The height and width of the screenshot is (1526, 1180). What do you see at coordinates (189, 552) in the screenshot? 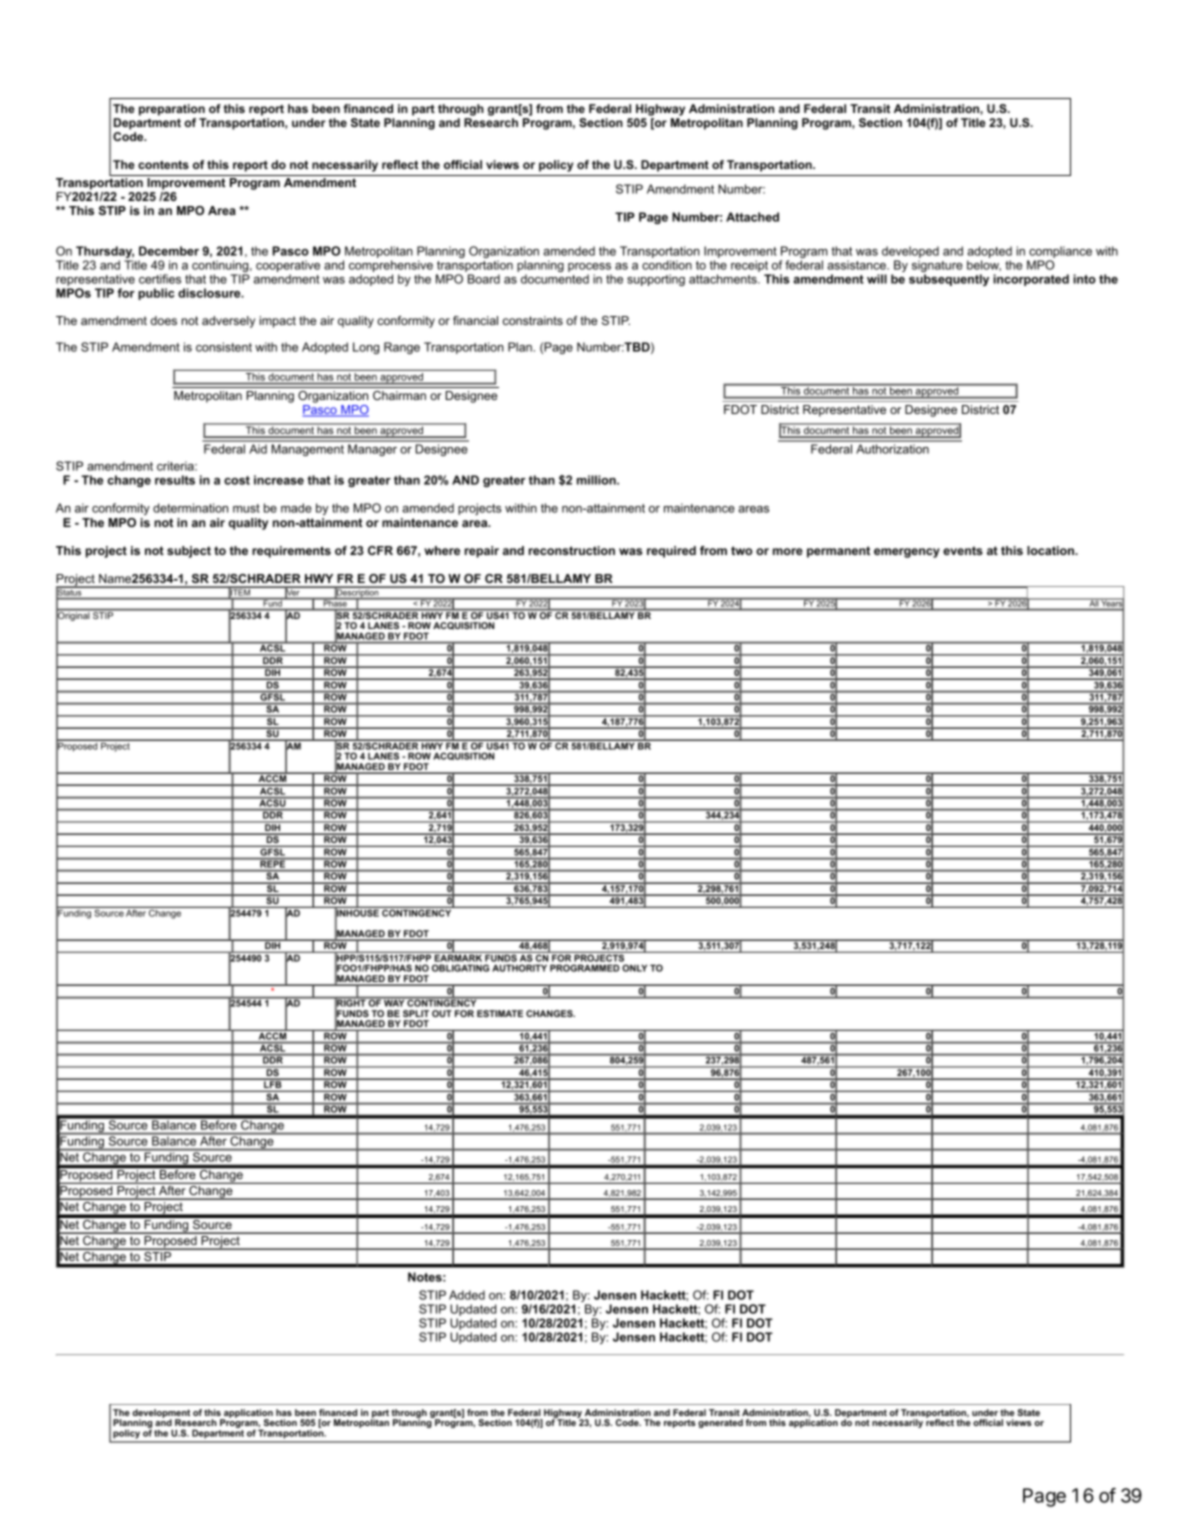
I see `subject` at bounding box center [189, 552].
